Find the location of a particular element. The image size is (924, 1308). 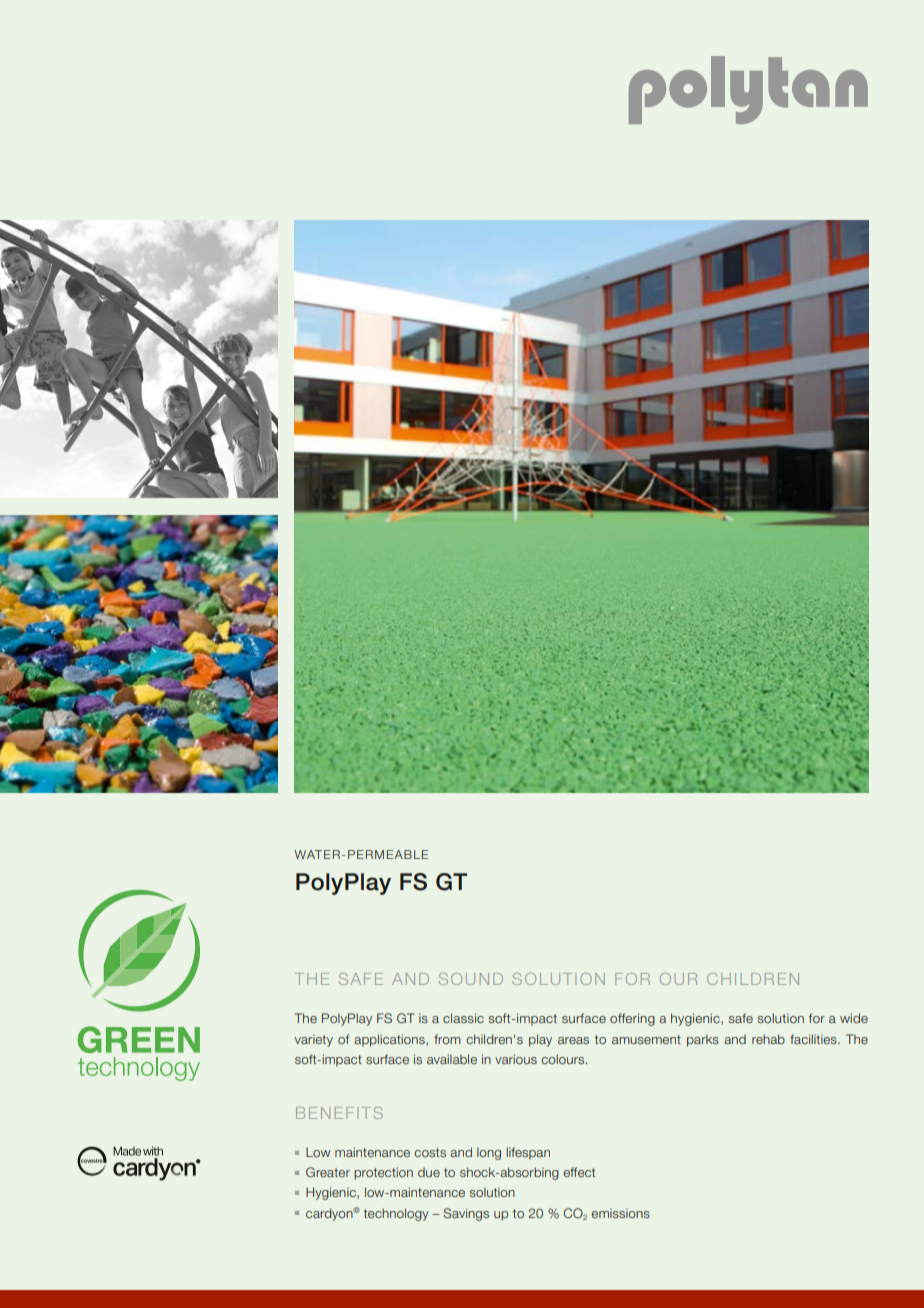

wide is located at coordinates (854, 1018).
